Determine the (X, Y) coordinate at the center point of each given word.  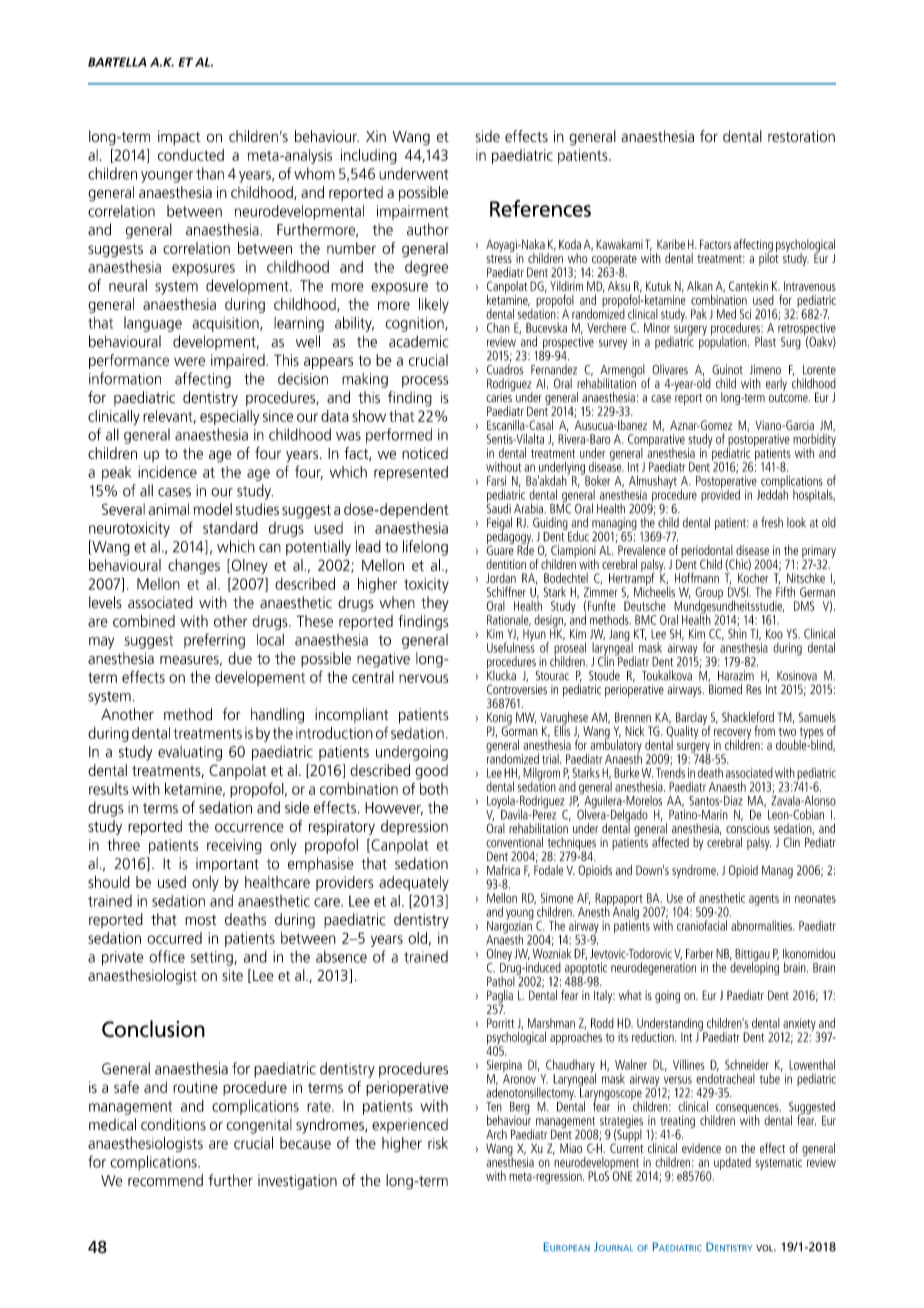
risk (438, 1143)
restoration (801, 136)
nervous (424, 678)
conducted (191, 155)
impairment (413, 212)
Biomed (725, 689)
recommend (165, 1180)
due (240, 658)
